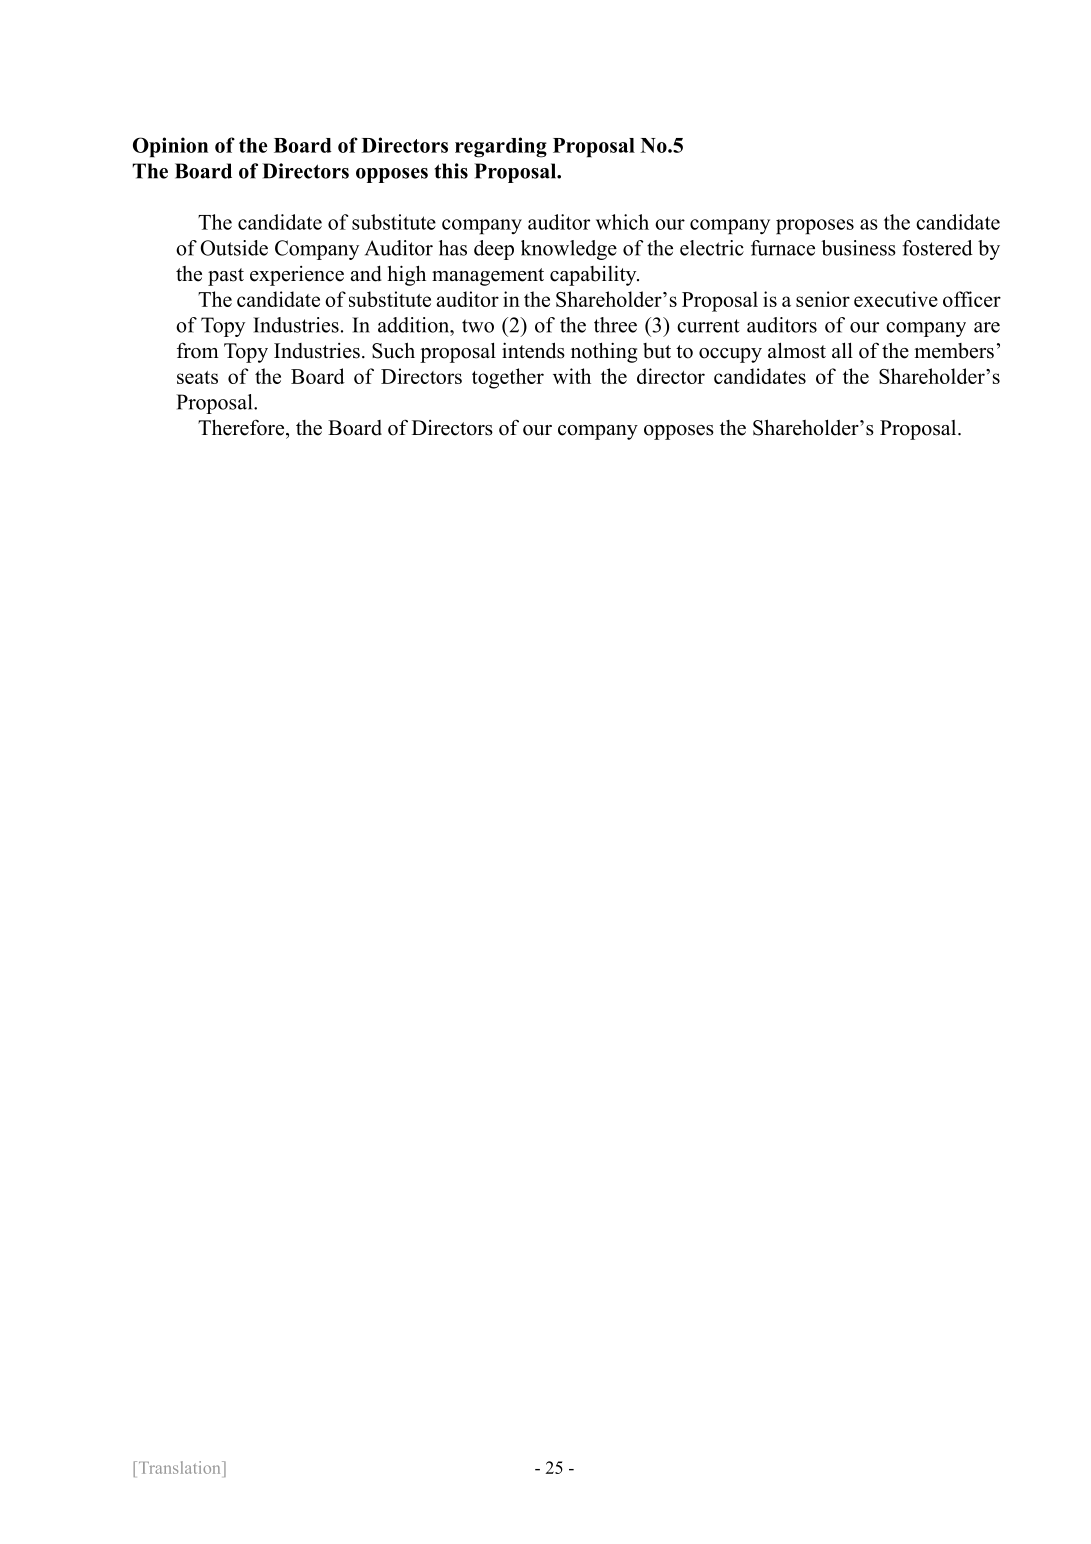 The height and width of the image is (1544, 1091). I want to click on business, so click(858, 248).
